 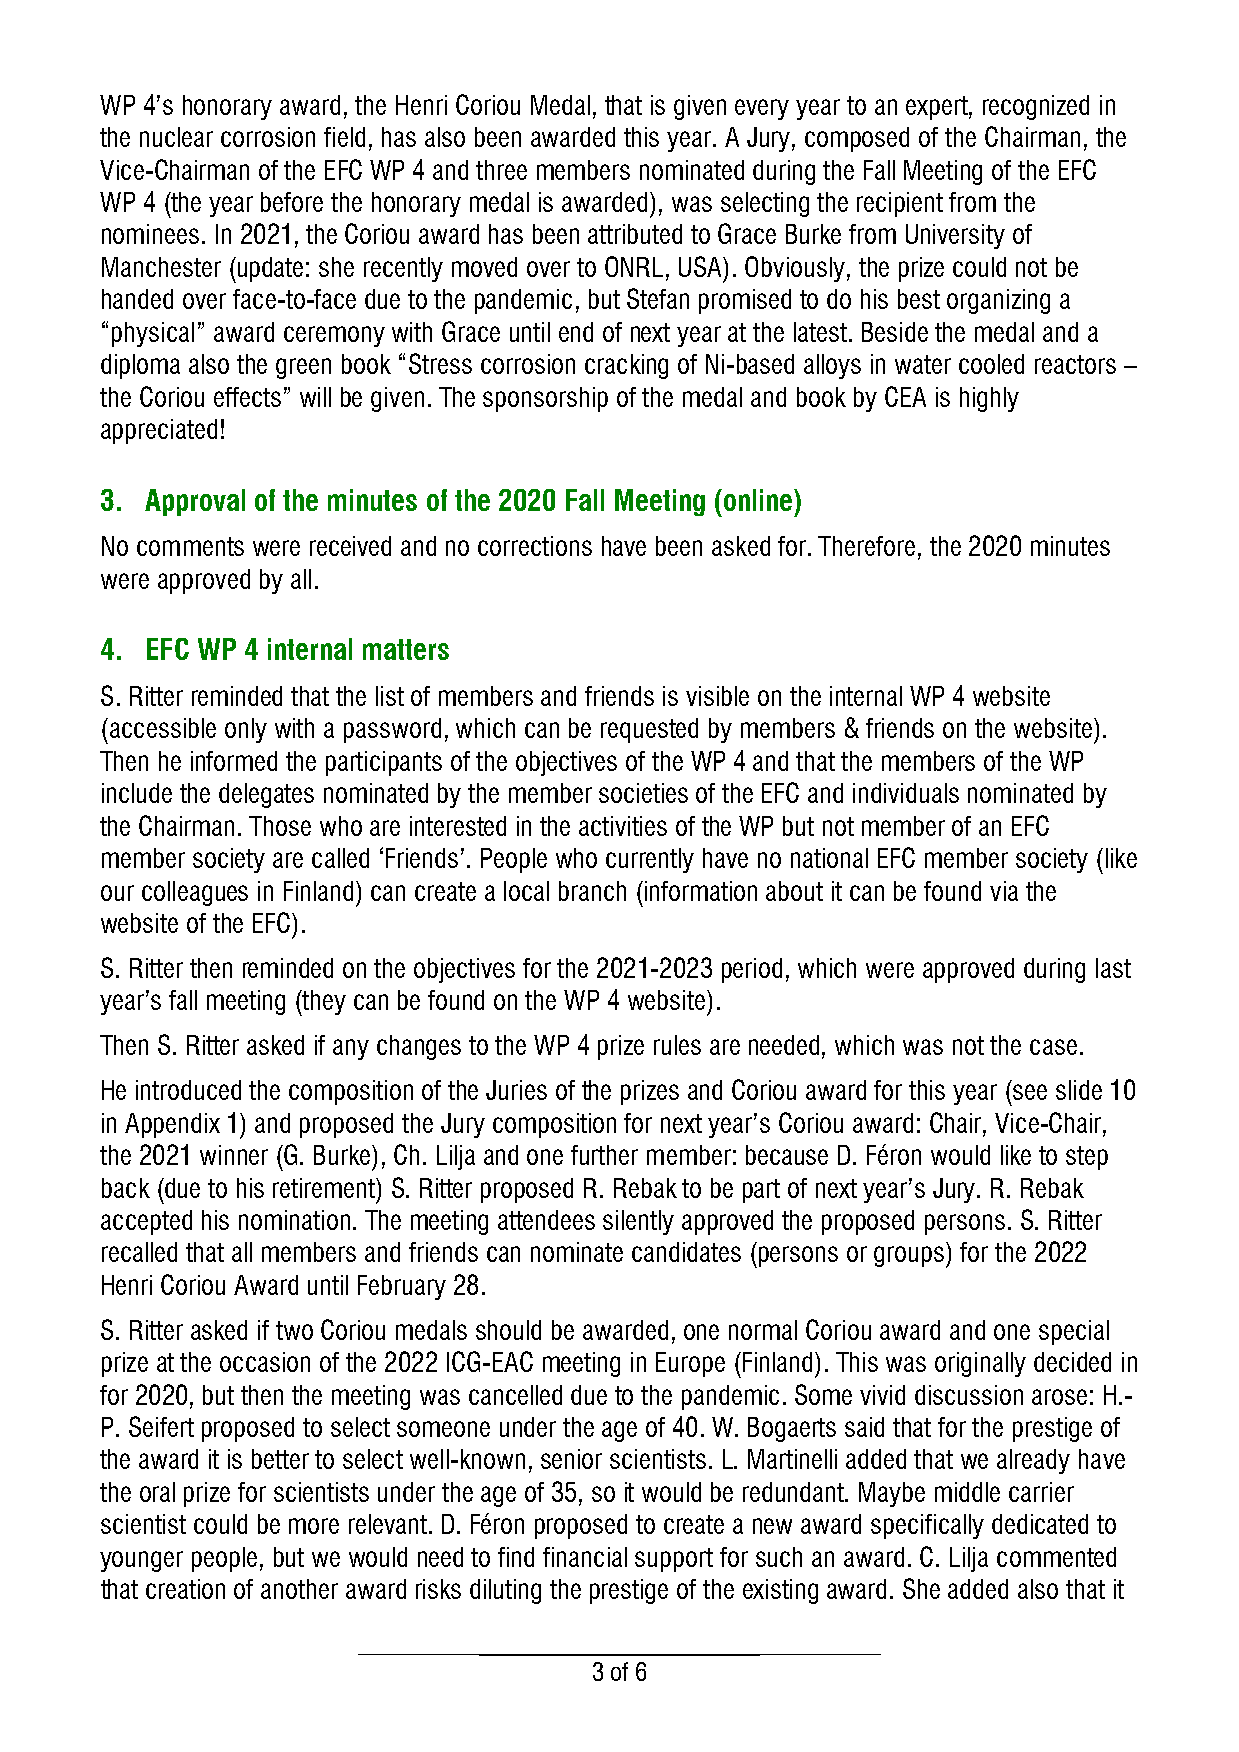 I want to click on nuclear, so click(x=176, y=137).
